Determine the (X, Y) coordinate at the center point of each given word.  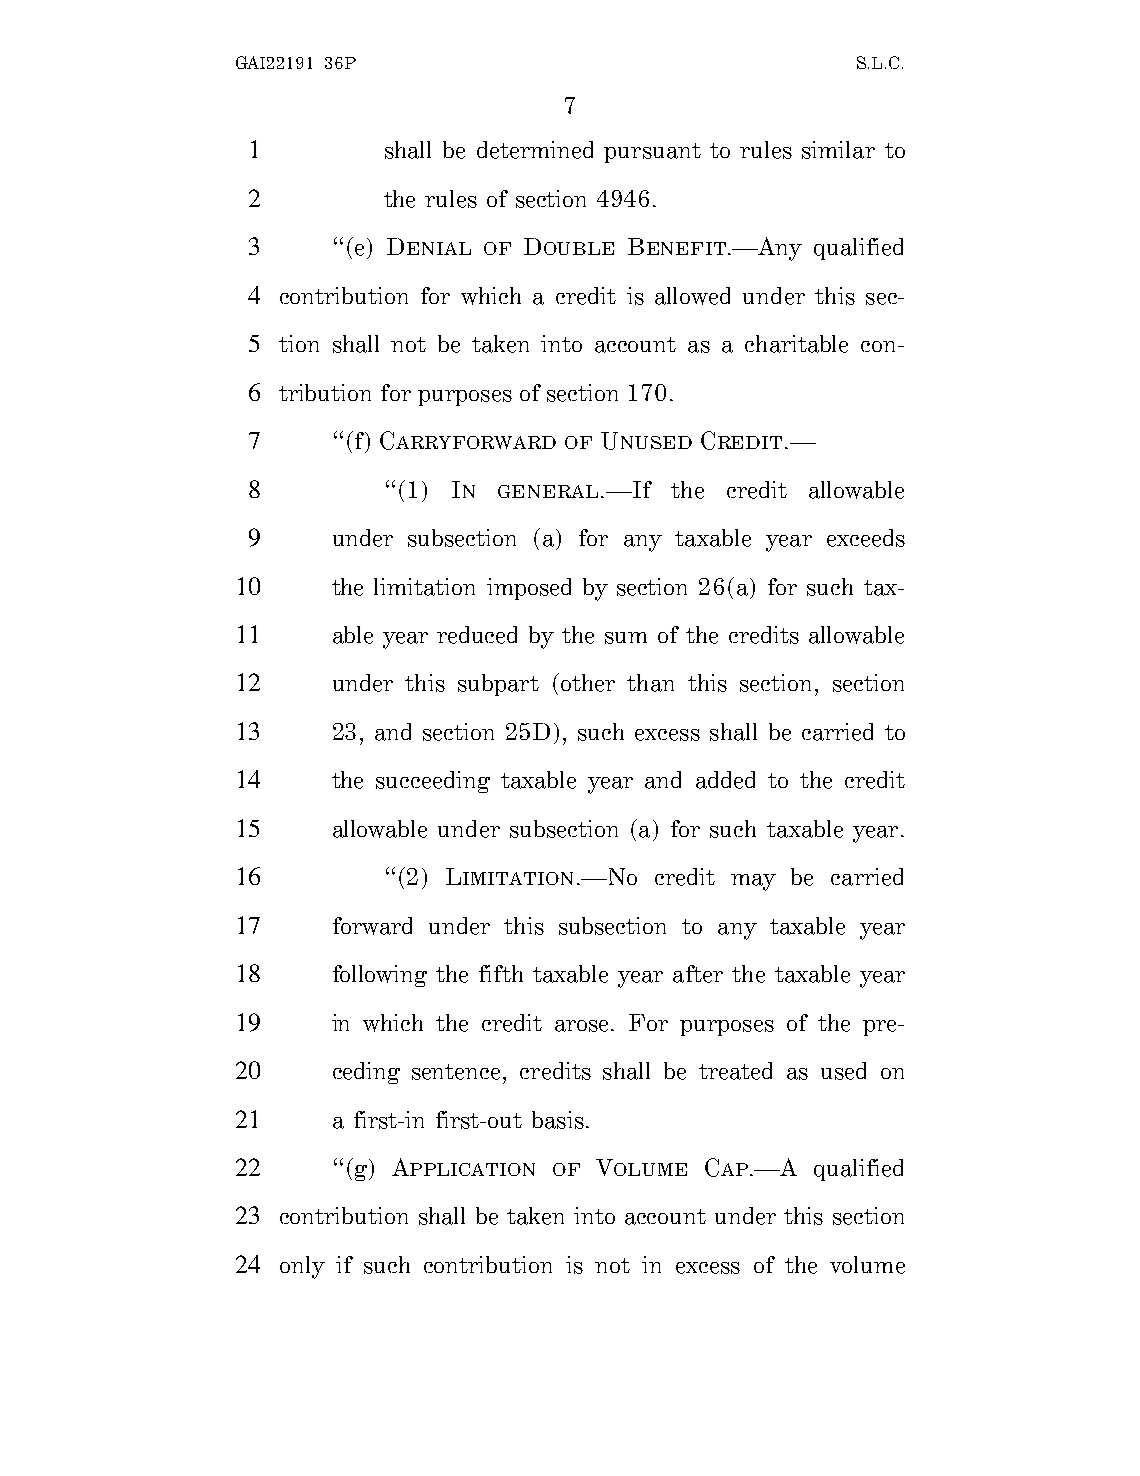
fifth (501, 973)
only (302, 1267)
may (753, 882)
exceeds (866, 538)
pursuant (652, 153)
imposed (529, 589)
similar (838, 150)
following (380, 976)
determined (535, 150)
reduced (477, 635)
